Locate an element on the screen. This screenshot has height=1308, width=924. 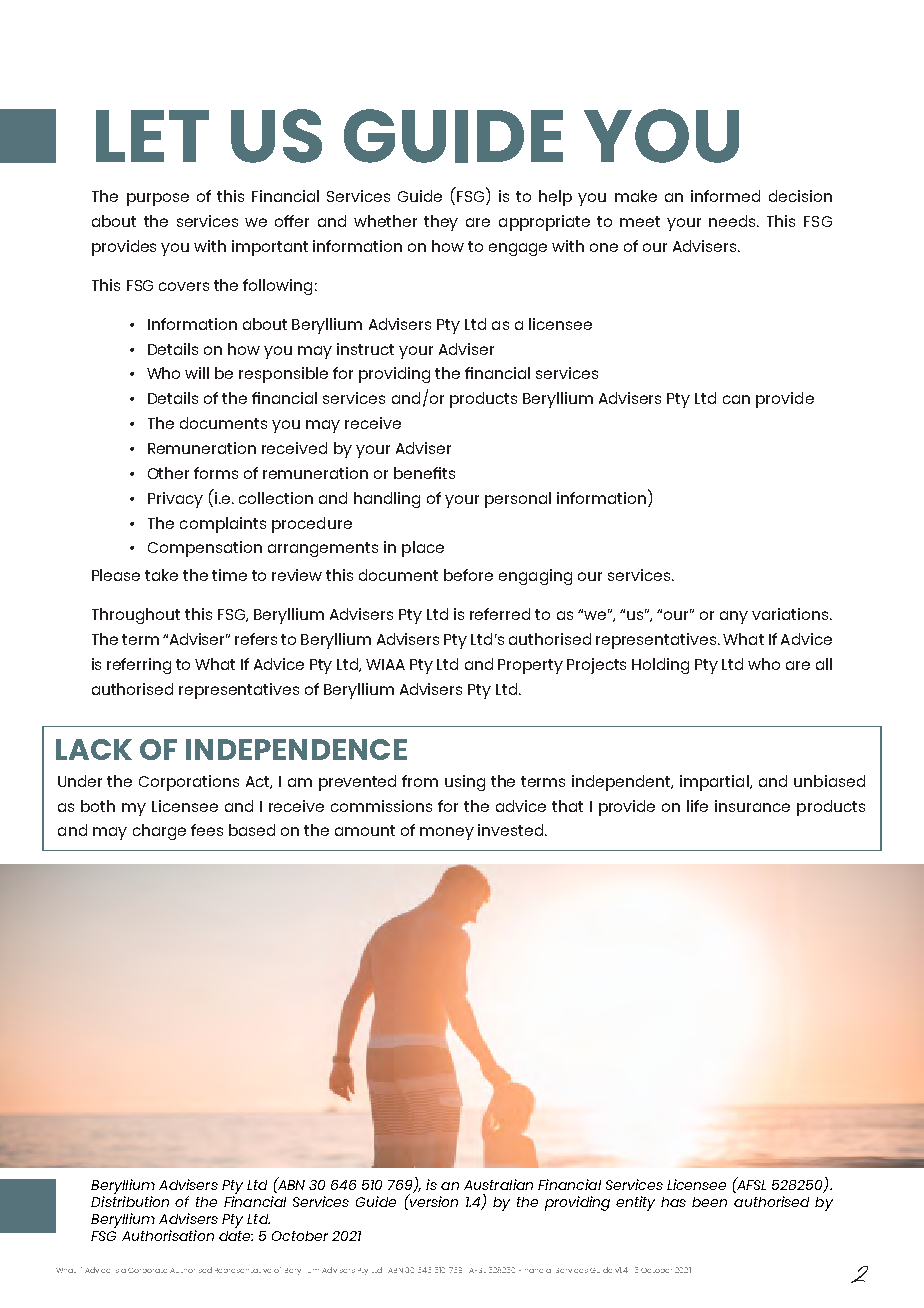
Authorisation is located at coordinates (168, 1235).
